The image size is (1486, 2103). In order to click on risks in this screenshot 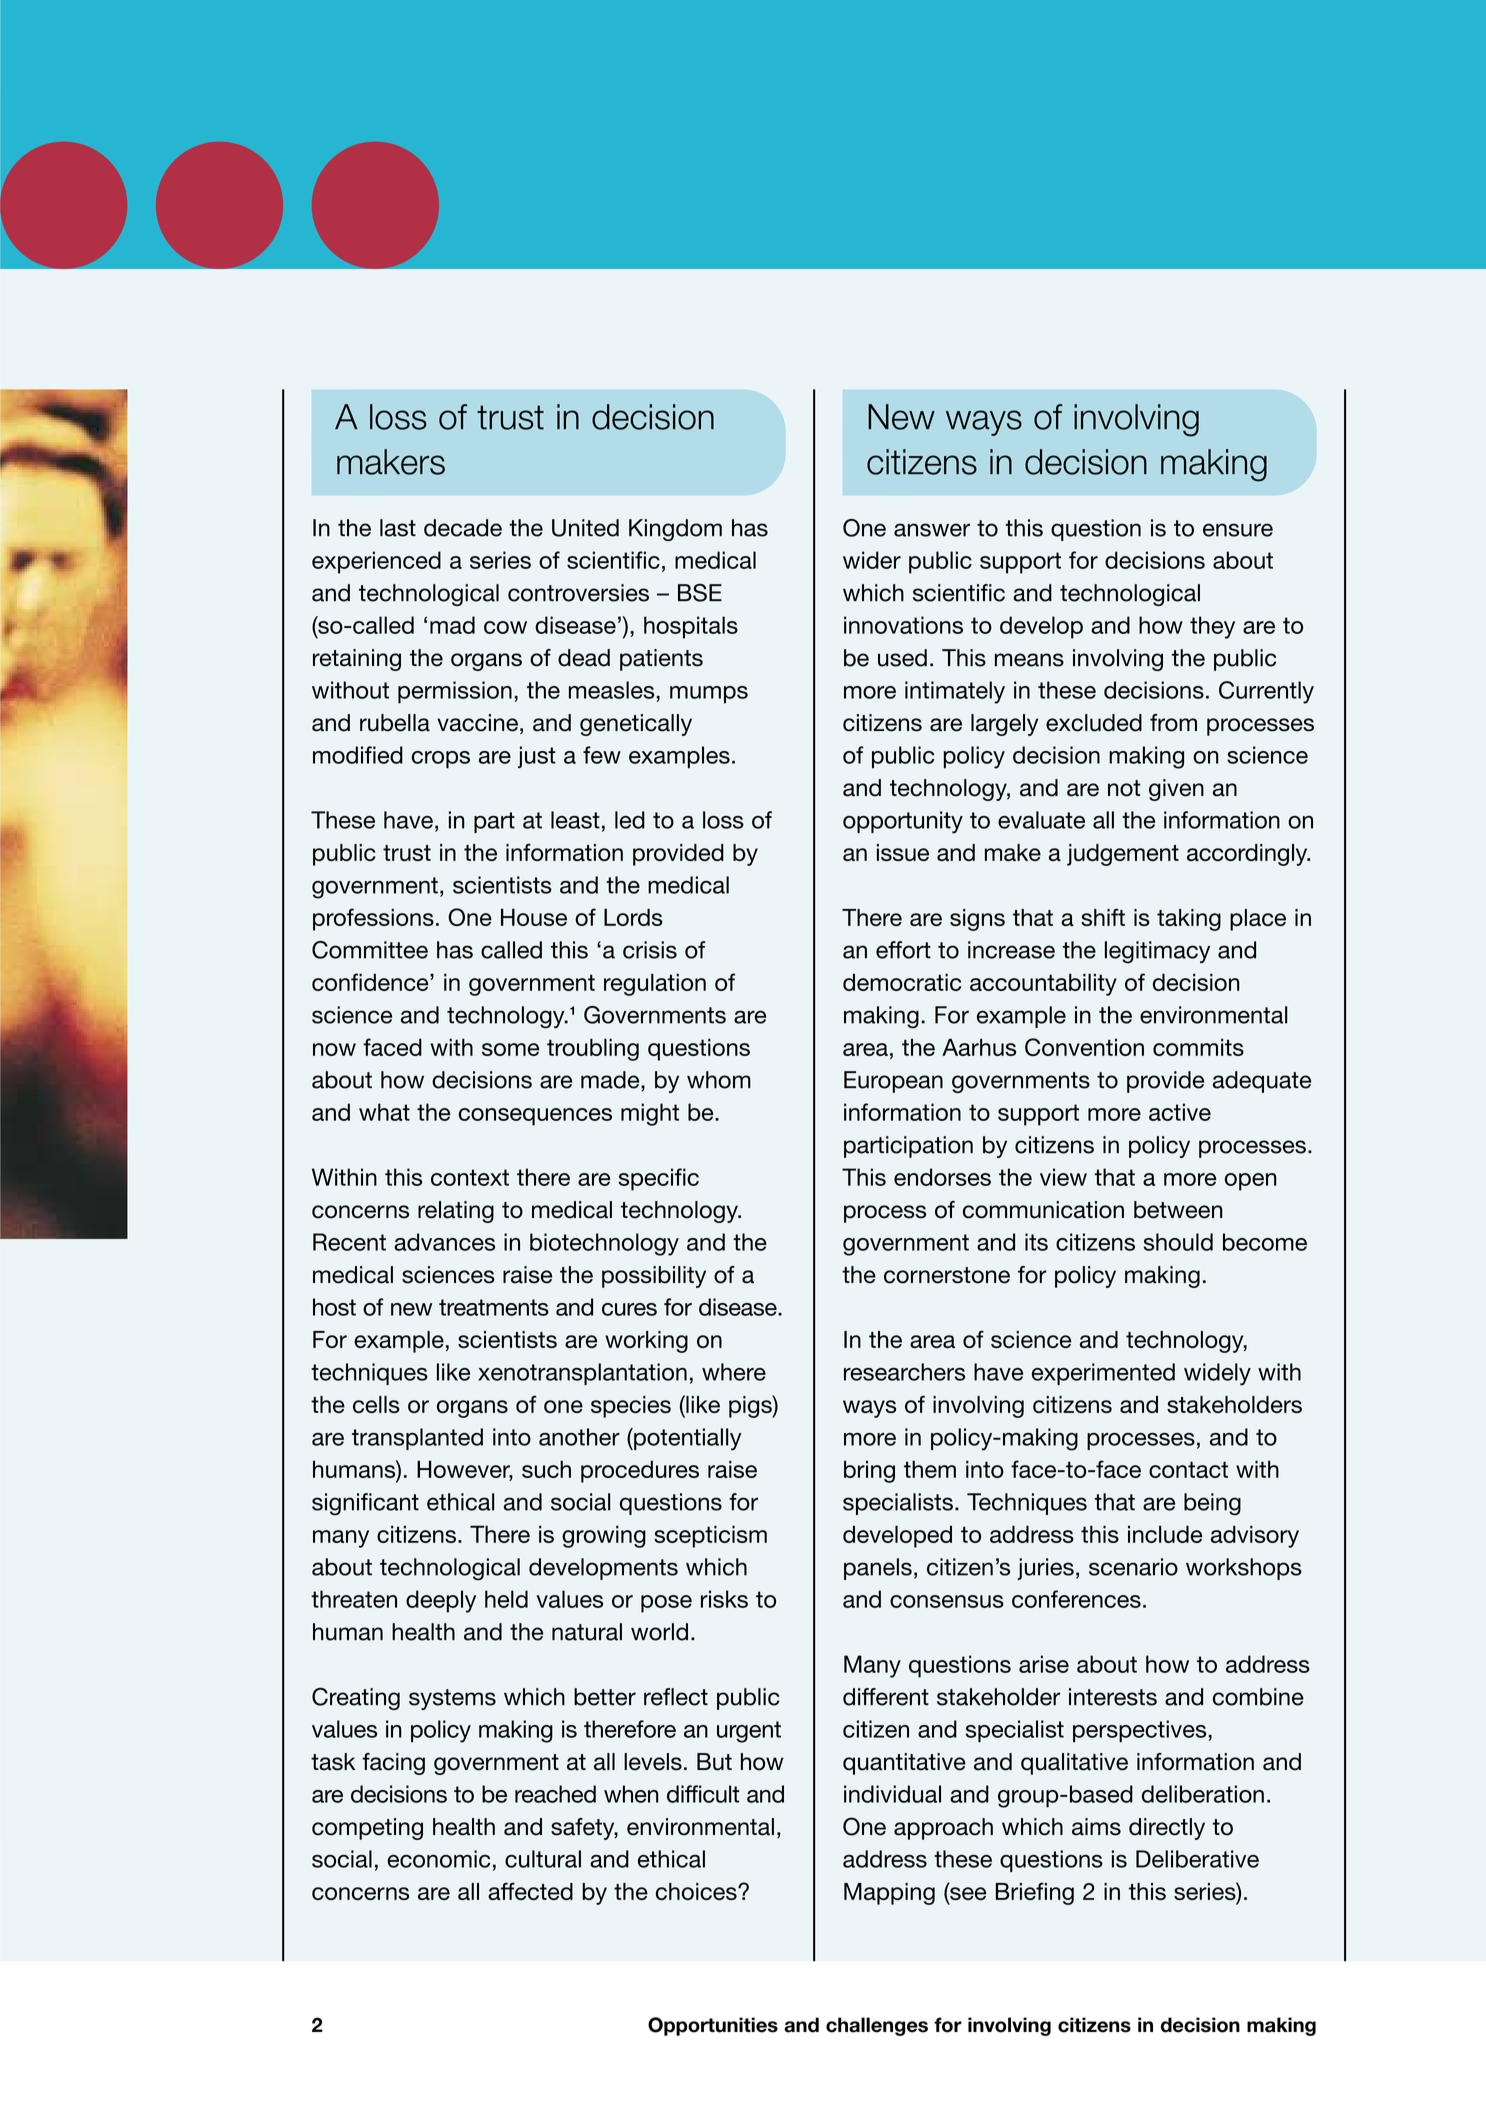, I will do `click(724, 1599)`.
